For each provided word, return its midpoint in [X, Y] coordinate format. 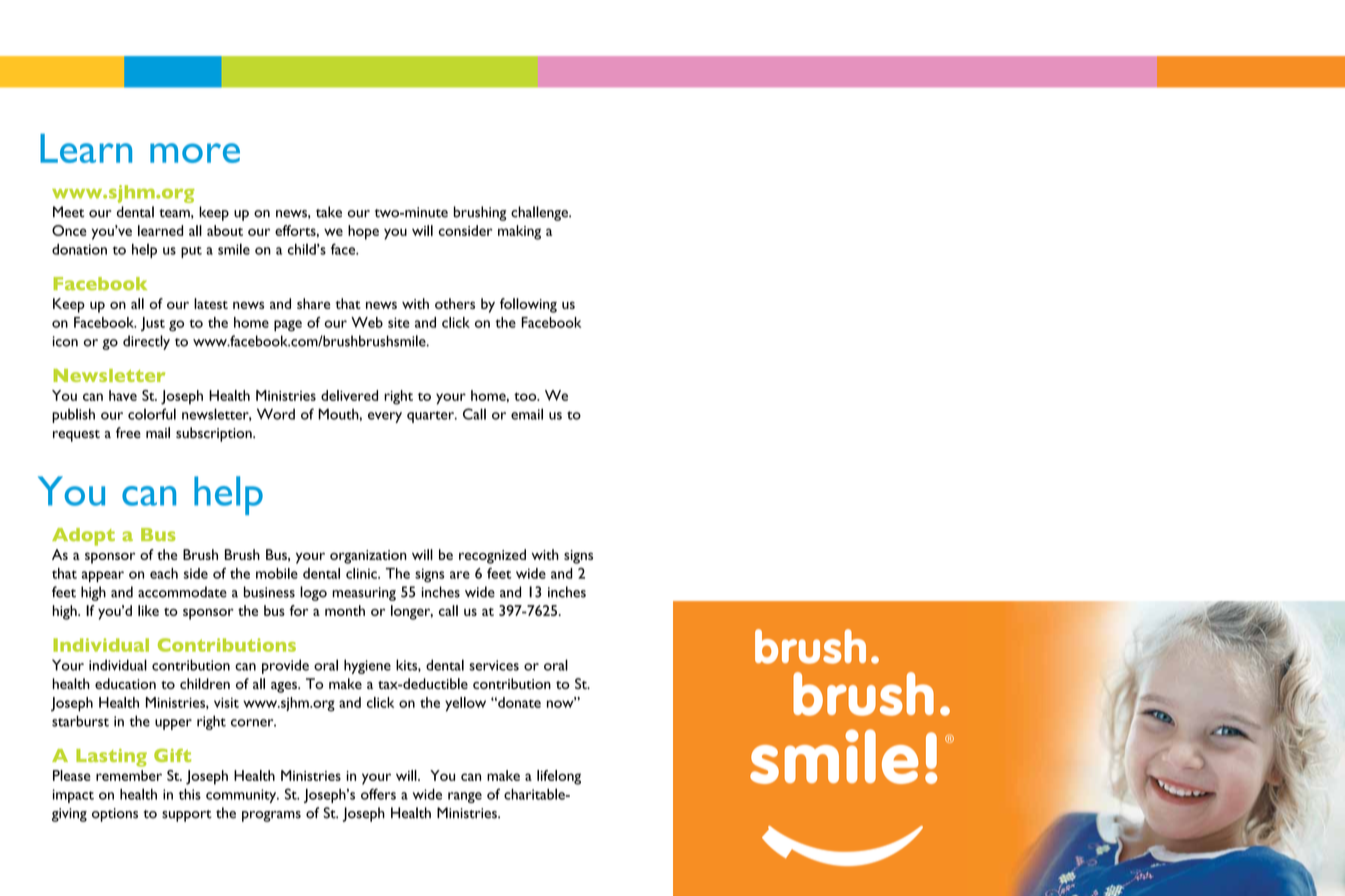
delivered [349, 395]
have [123, 395]
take [329, 212]
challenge [540, 213]
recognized [492, 556]
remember [129, 775]
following [528, 305]
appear [103, 576]
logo [313, 593]
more [195, 153]
